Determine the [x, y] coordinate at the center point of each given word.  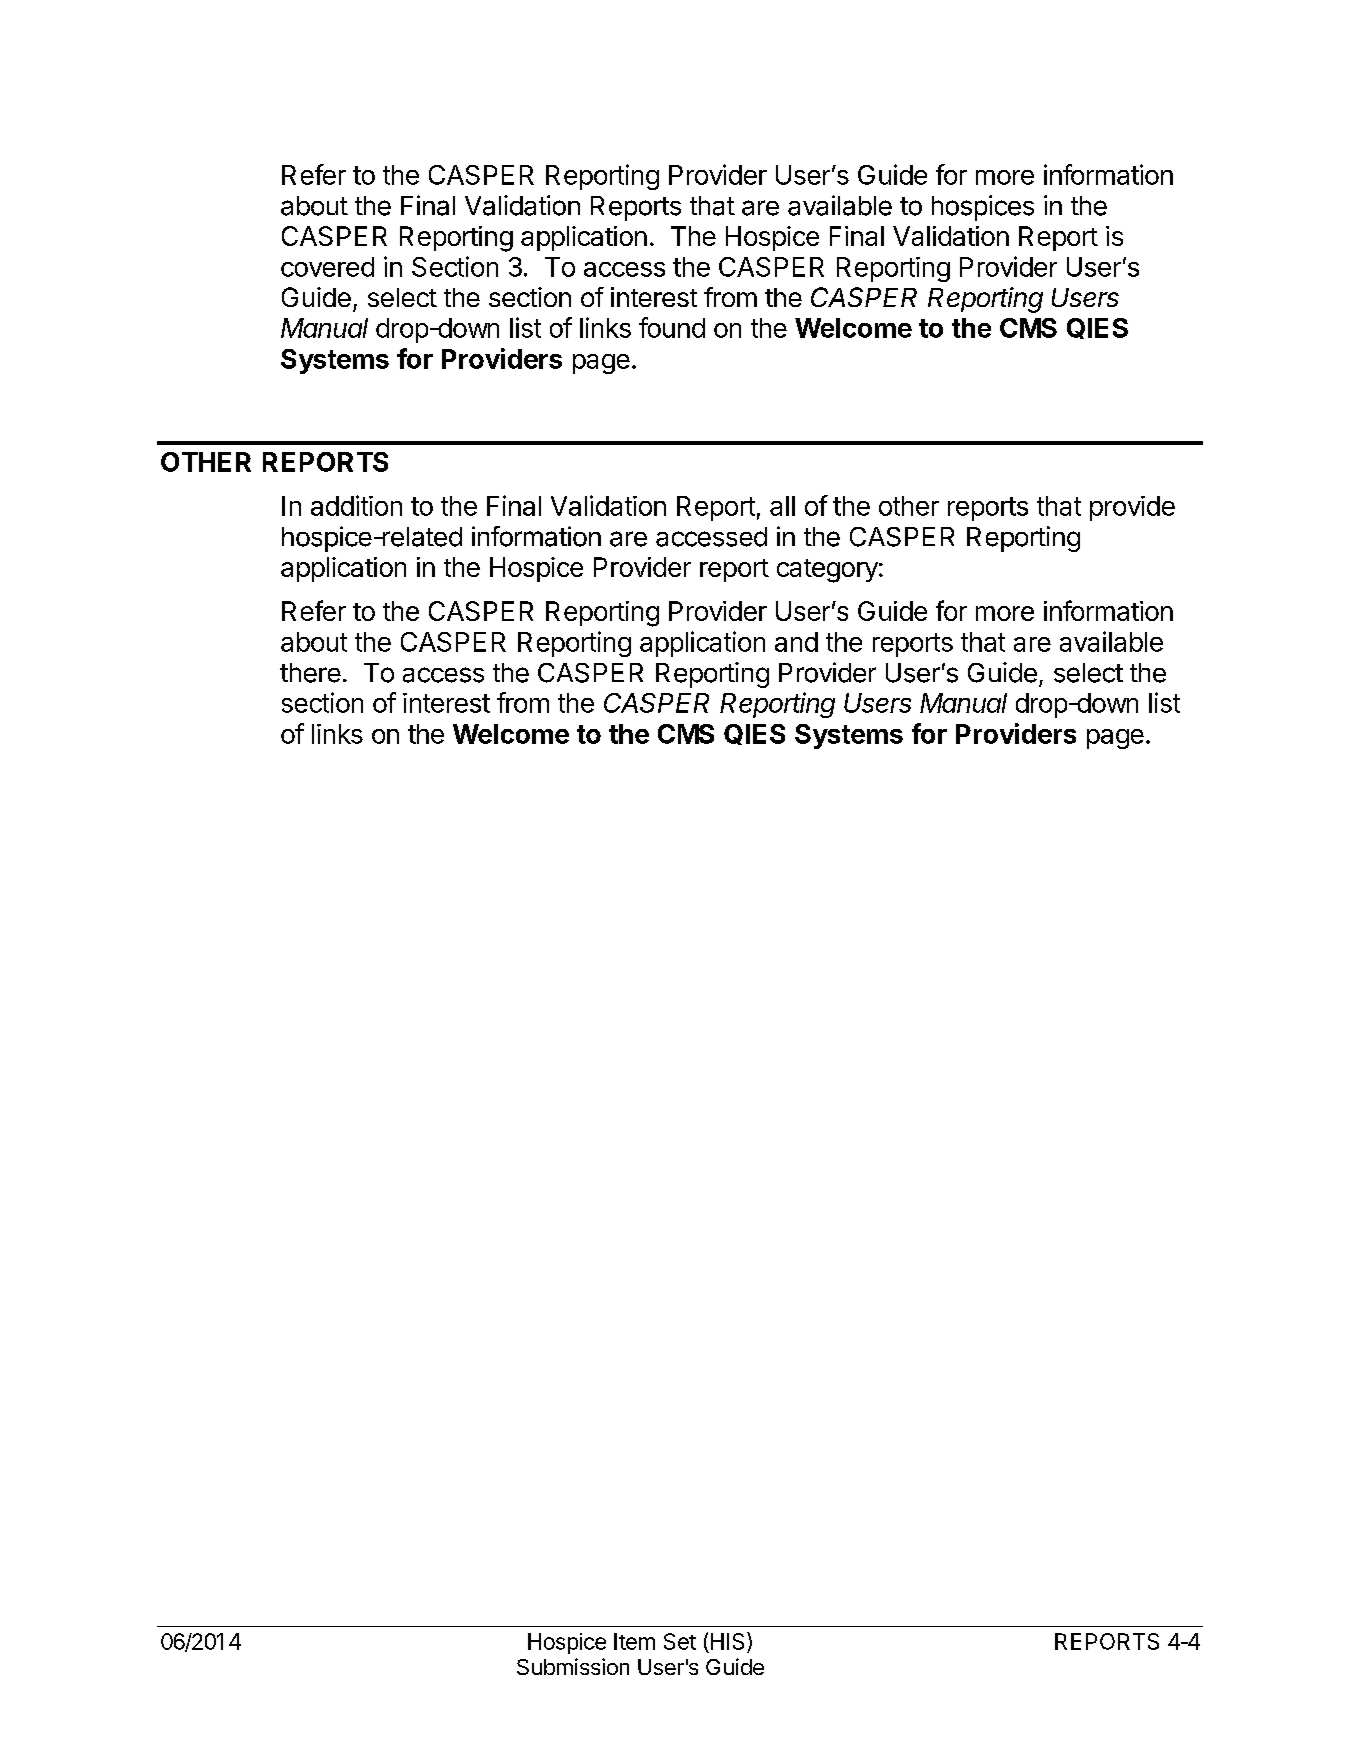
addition [356, 505]
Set [680, 1641]
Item [634, 1641]
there [310, 673]
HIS [727, 1641]
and [796, 642]
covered [327, 267]
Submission [573, 1666]
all [782, 506]
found [672, 327]
